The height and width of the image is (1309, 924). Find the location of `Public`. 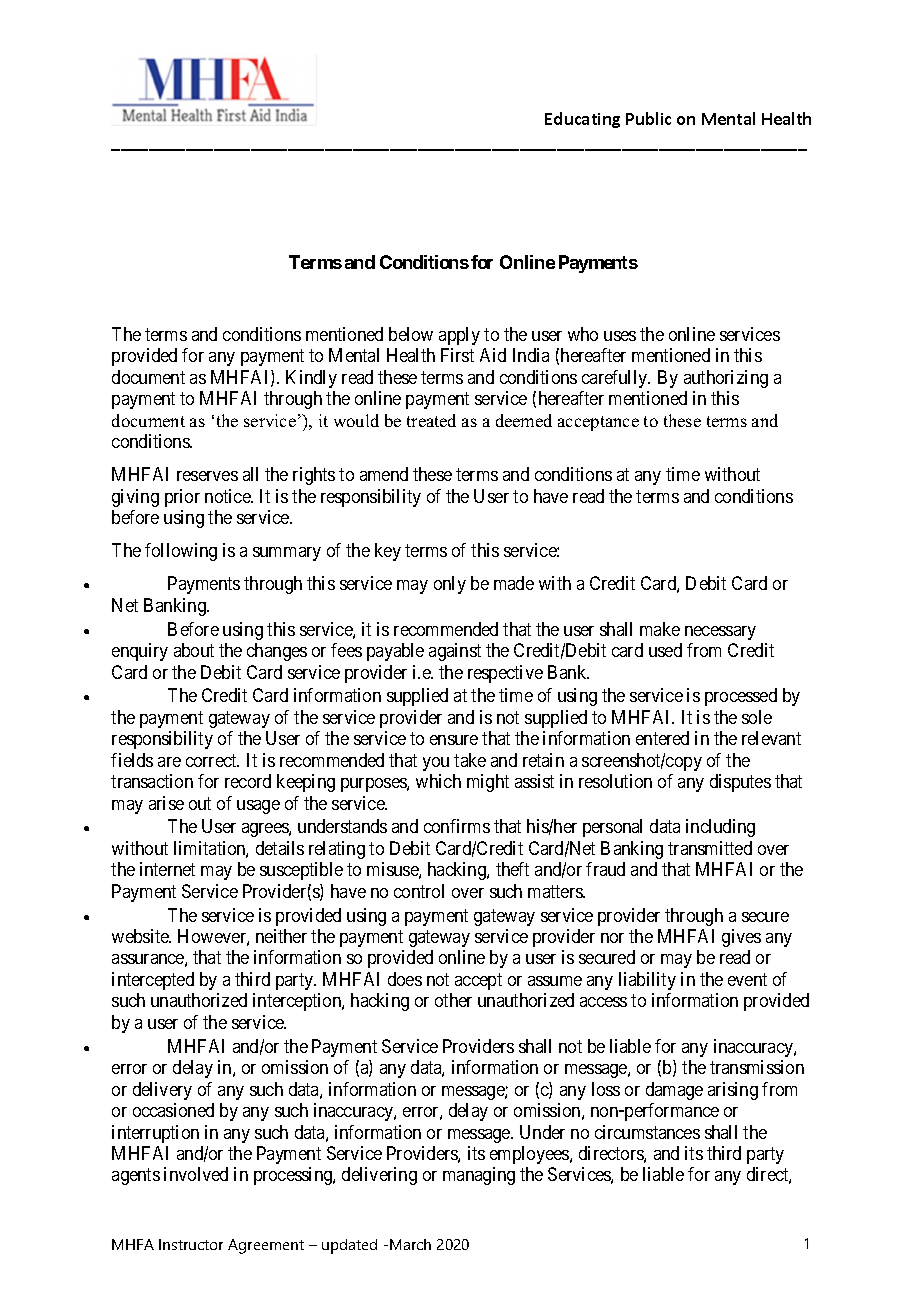

Public is located at coordinates (648, 118).
